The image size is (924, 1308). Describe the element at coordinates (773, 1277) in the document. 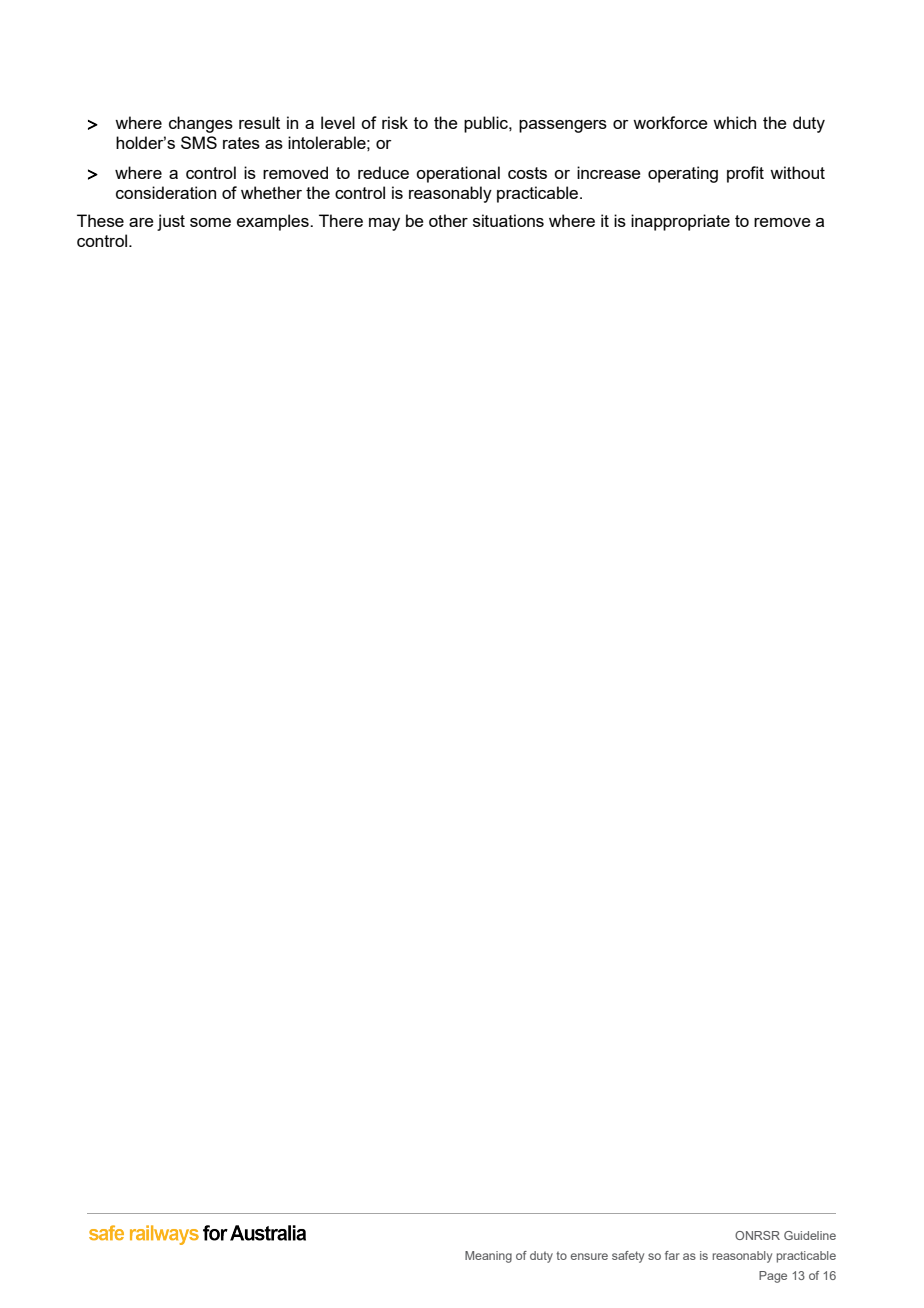

I see `Page` at that location.
